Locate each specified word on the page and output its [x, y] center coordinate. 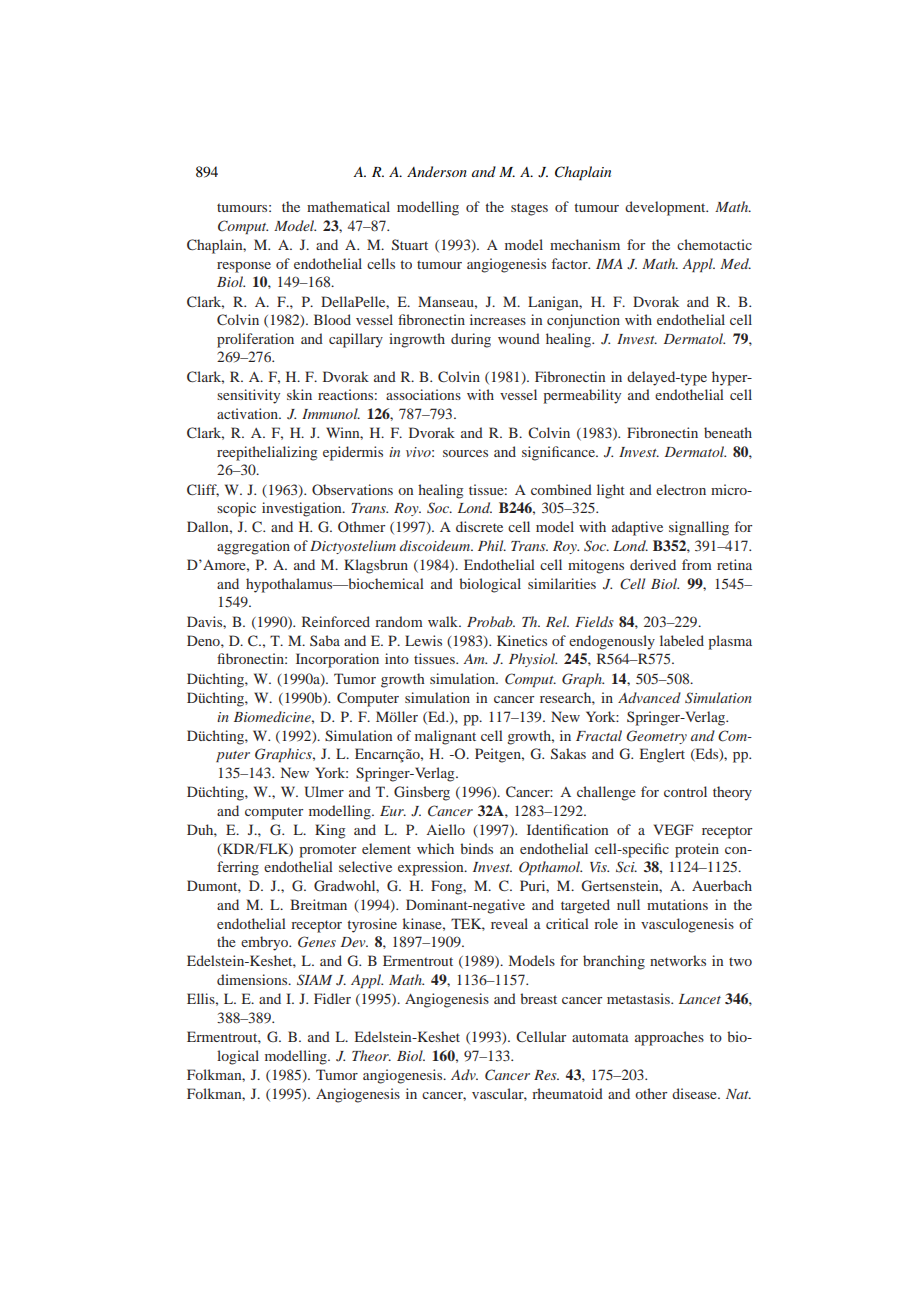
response [244, 267]
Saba [325, 640]
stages [529, 209]
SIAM [314, 980]
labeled [682, 640]
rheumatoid [567, 1093]
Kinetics [522, 640]
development [666, 208]
